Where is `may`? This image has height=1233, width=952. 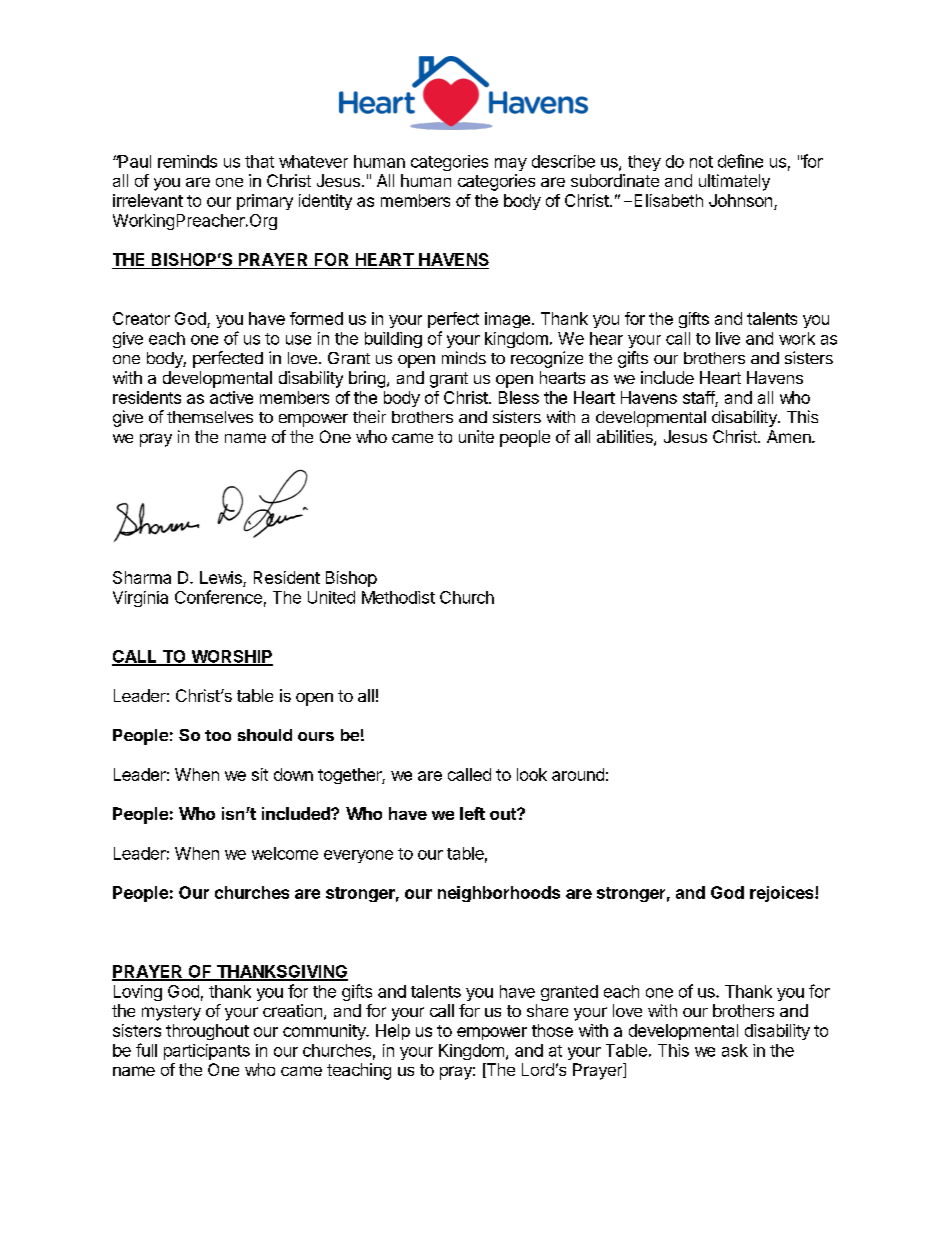 may is located at coordinates (511, 164).
